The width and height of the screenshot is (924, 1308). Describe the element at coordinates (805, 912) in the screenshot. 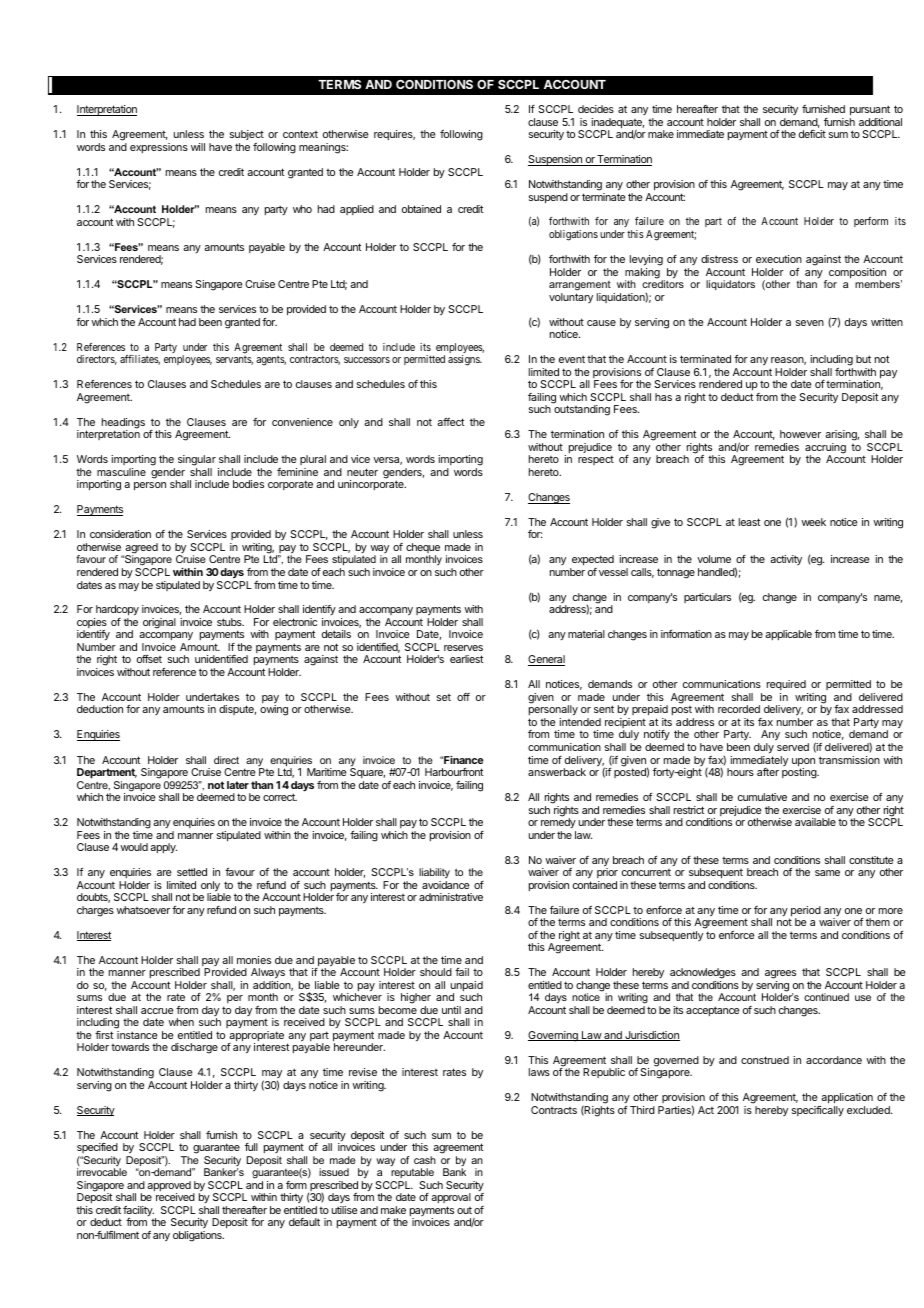

I see `period` at that location.
